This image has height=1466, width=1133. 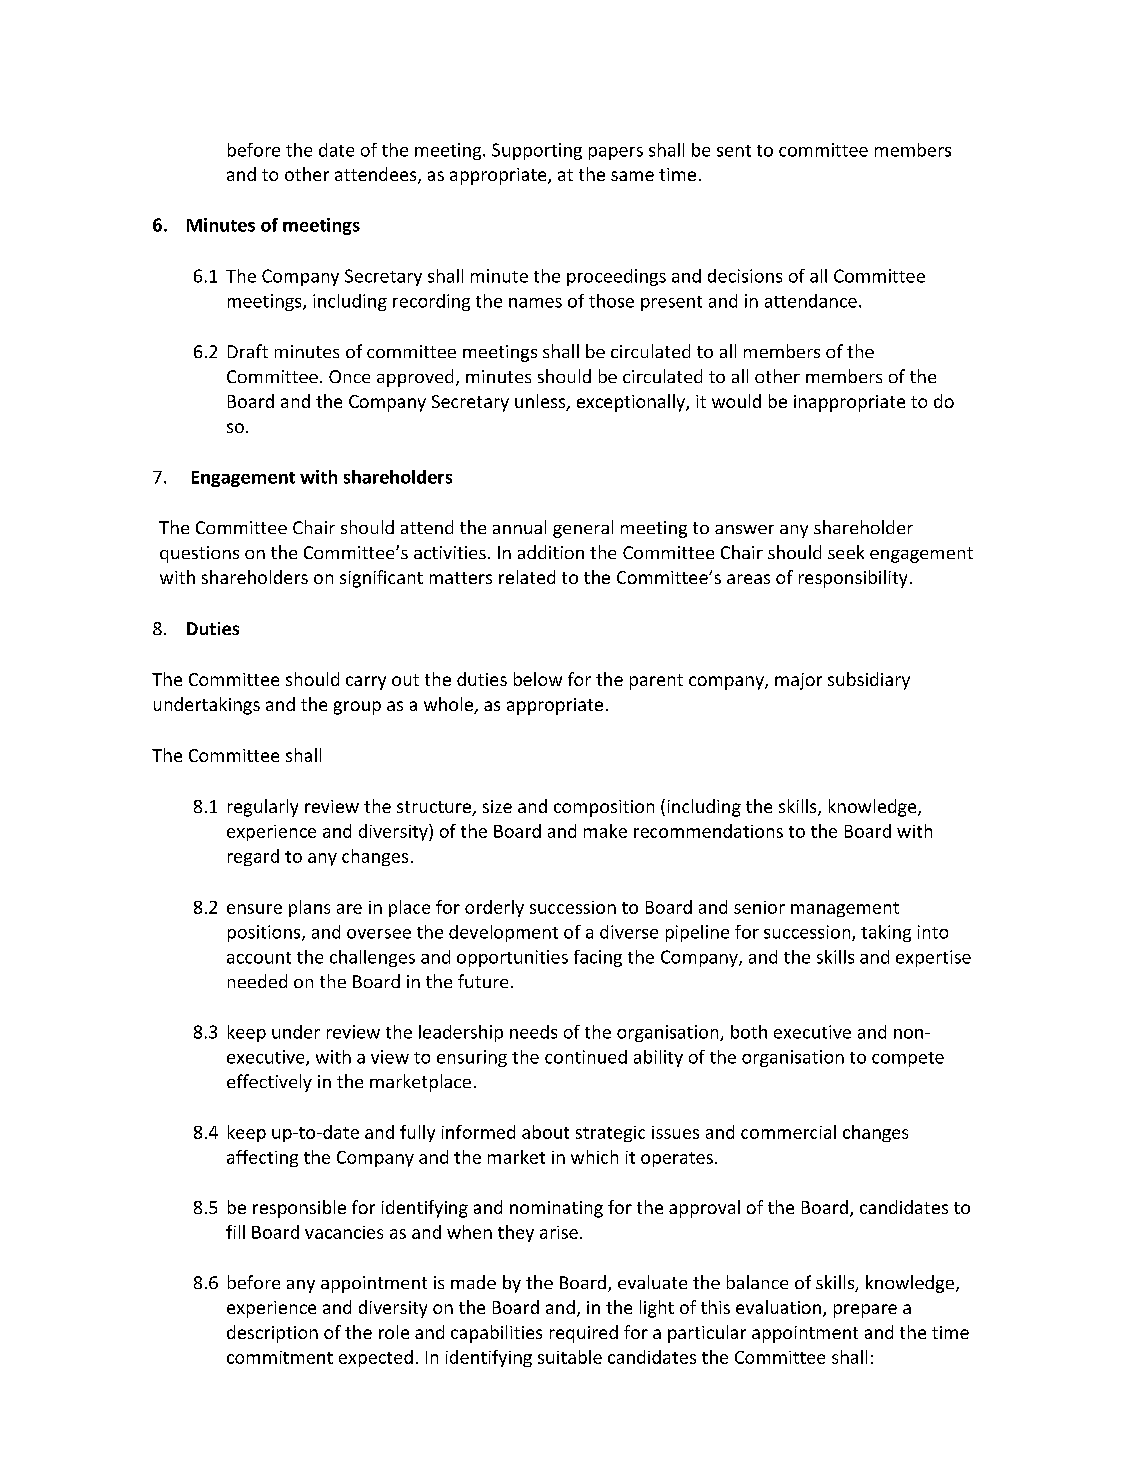 What do you see at coordinates (253, 857) in the image?
I see `regard` at bounding box center [253, 857].
